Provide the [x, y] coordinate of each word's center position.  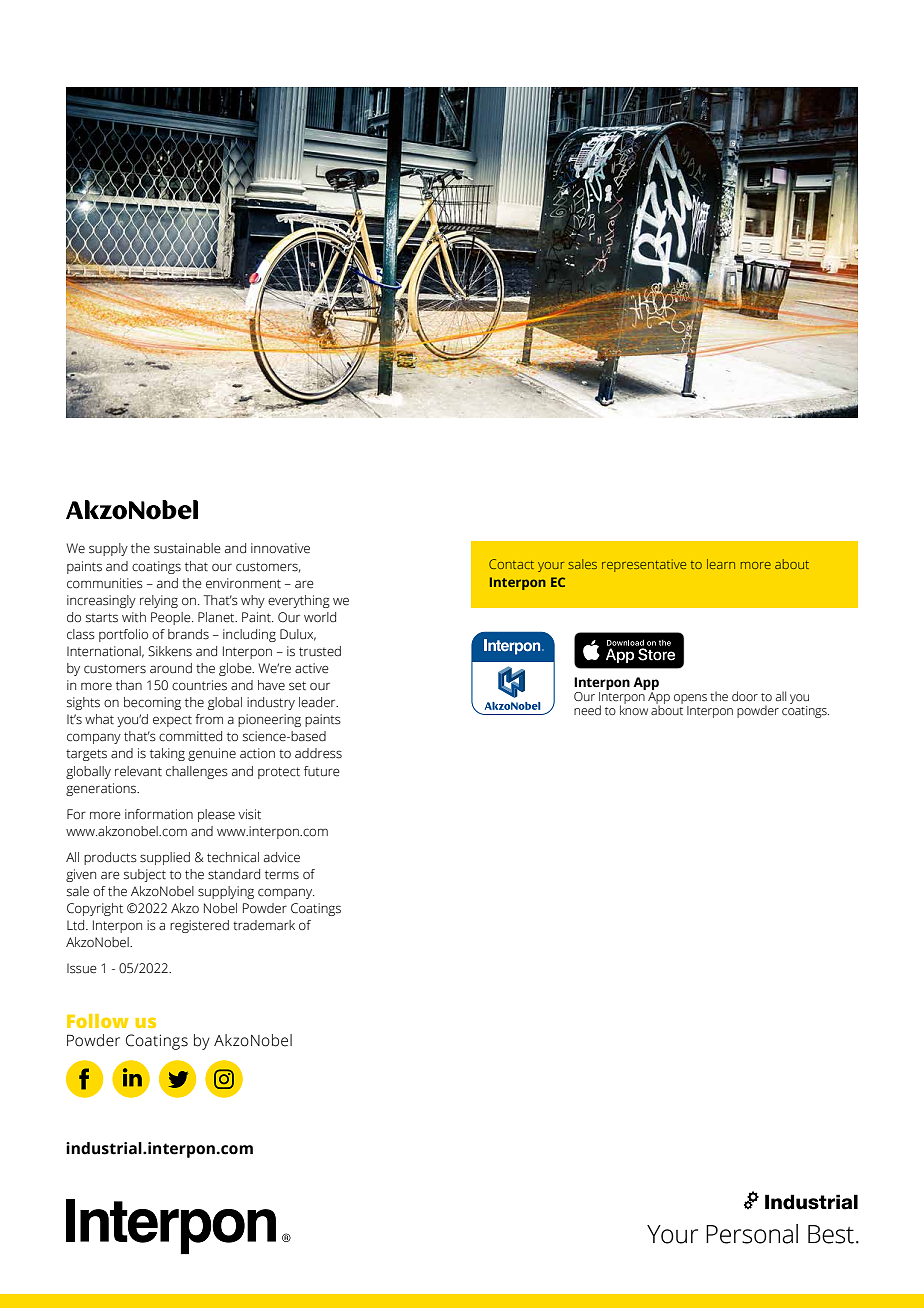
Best [831, 1234]
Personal [752, 1234]
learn [721, 564]
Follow [98, 1021]
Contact [511, 564]
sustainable [187, 548]
